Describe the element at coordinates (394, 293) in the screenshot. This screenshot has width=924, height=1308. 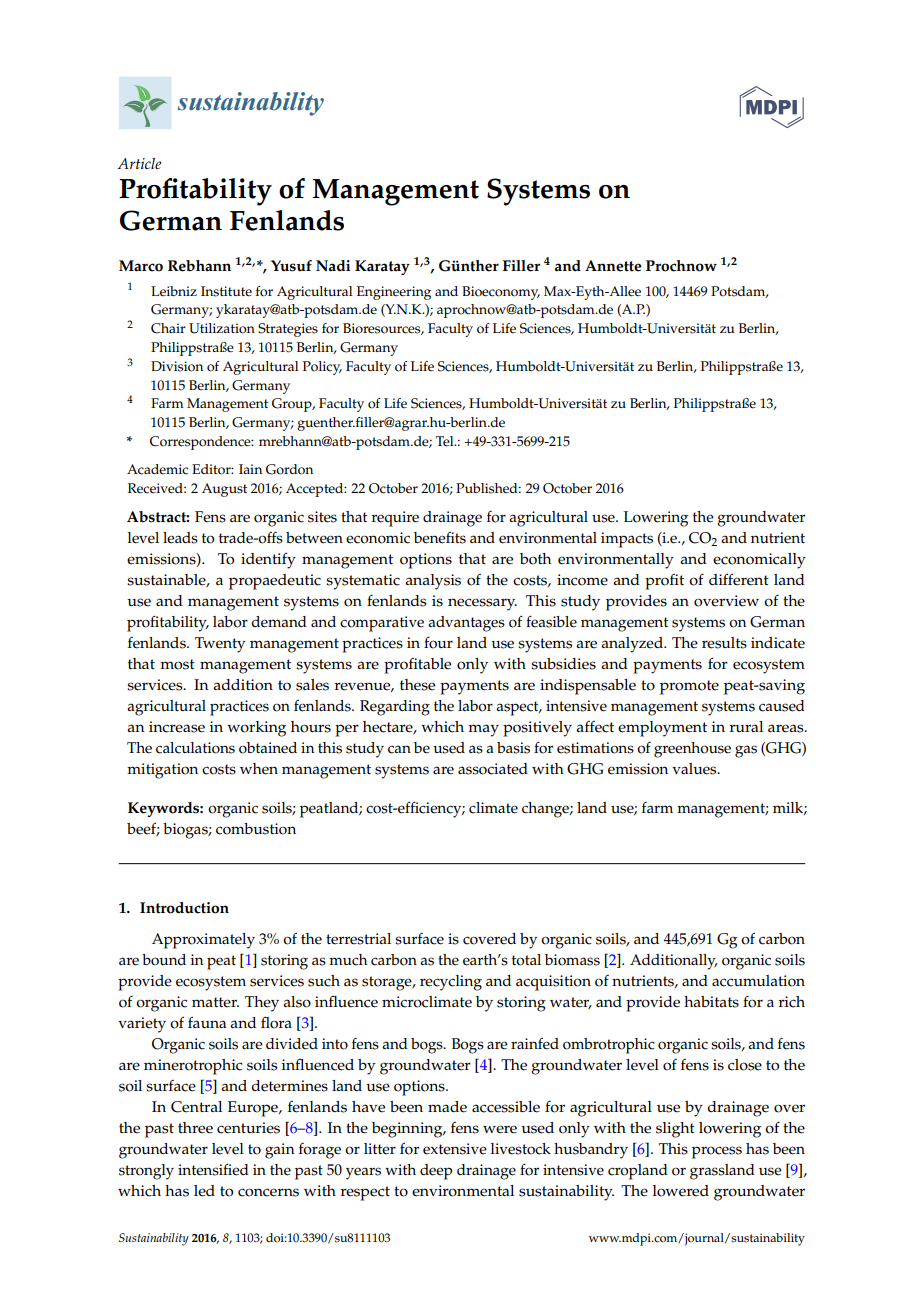
I see `Engineering` at that location.
